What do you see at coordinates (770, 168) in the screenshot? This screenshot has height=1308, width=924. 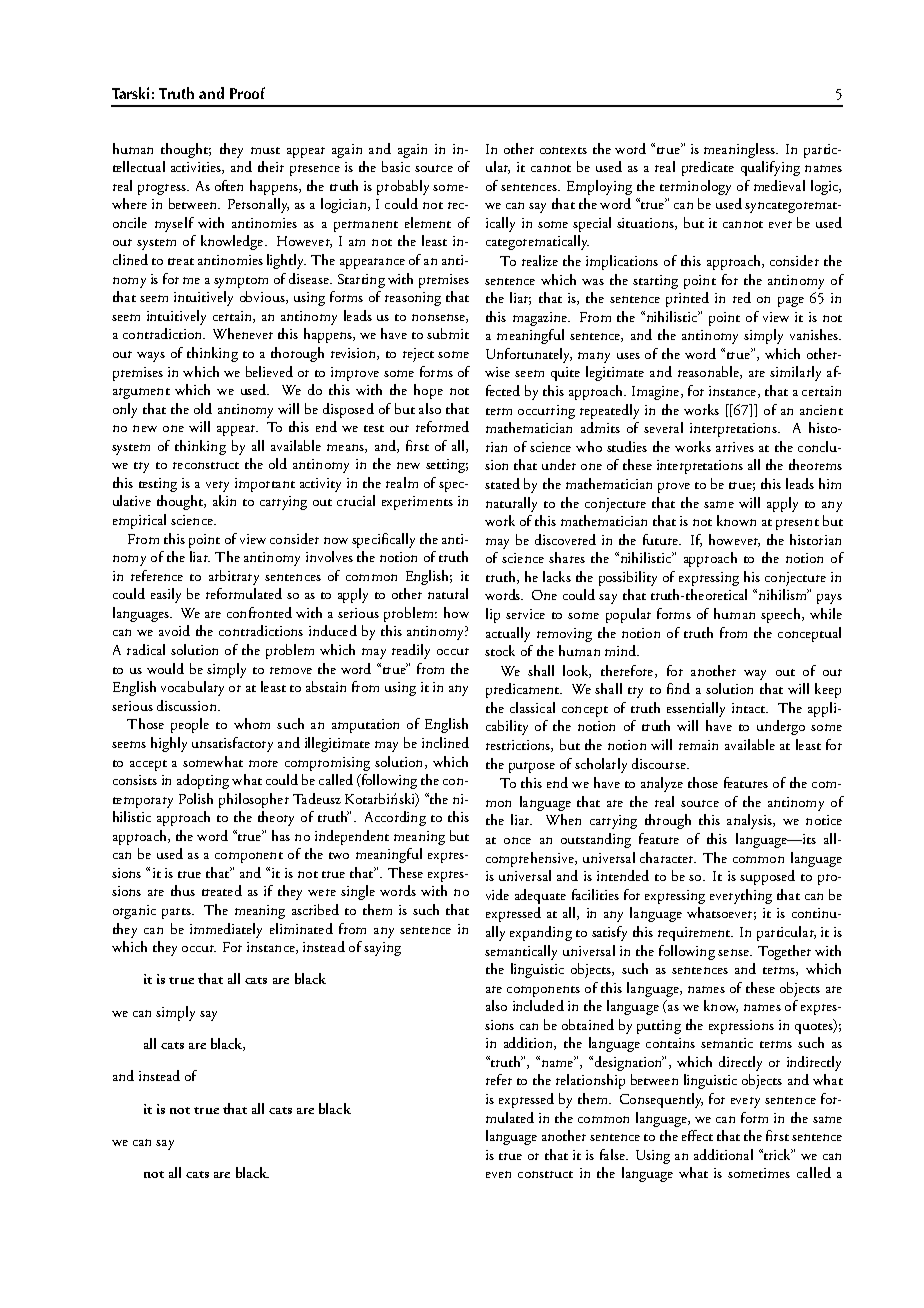 I see `qualifying` at bounding box center [770, 168].
